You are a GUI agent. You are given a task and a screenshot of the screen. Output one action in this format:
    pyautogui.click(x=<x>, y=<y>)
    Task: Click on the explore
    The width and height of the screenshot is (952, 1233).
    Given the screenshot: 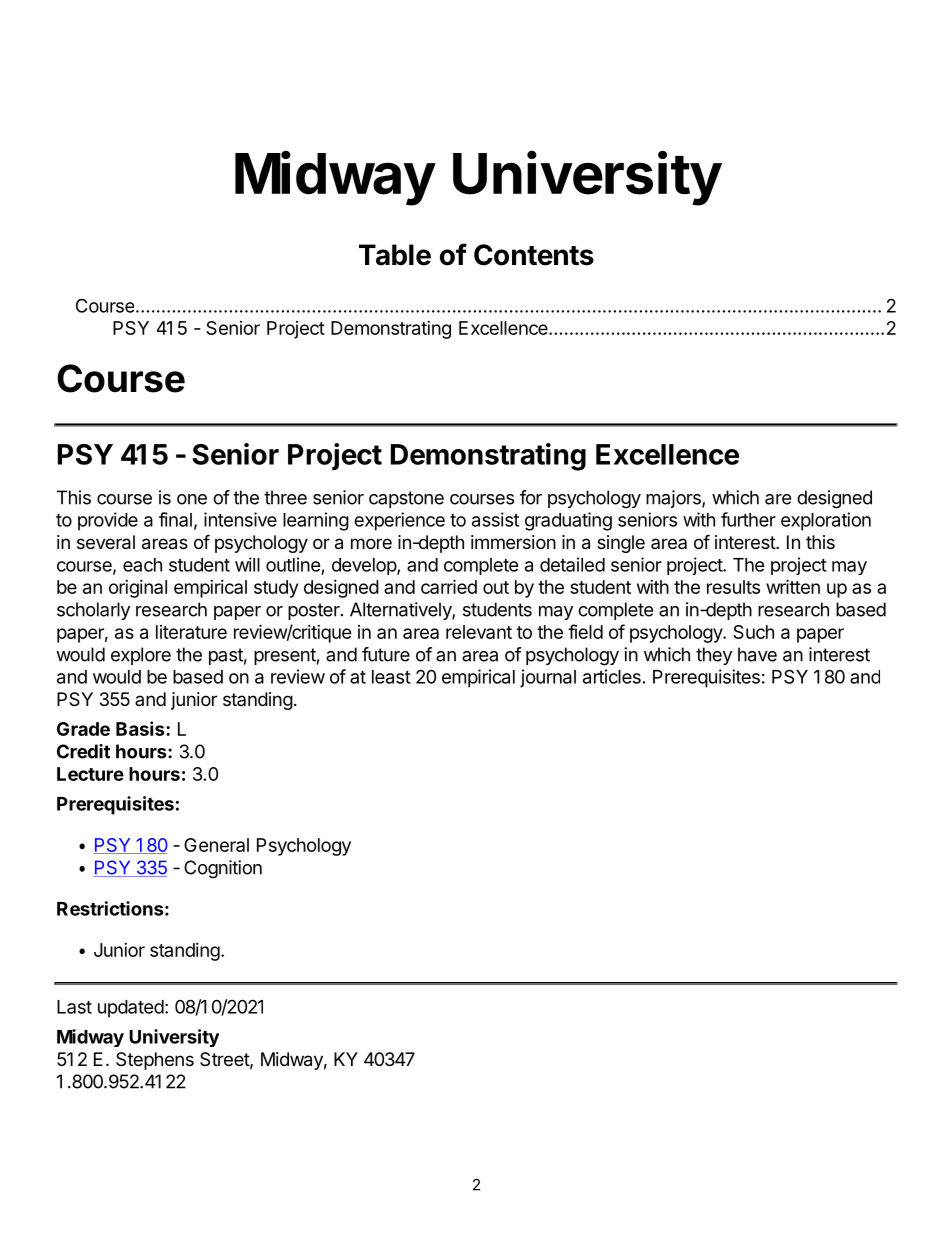 What is the action you would take?
    pyautogui.click(x=141, y=656)
